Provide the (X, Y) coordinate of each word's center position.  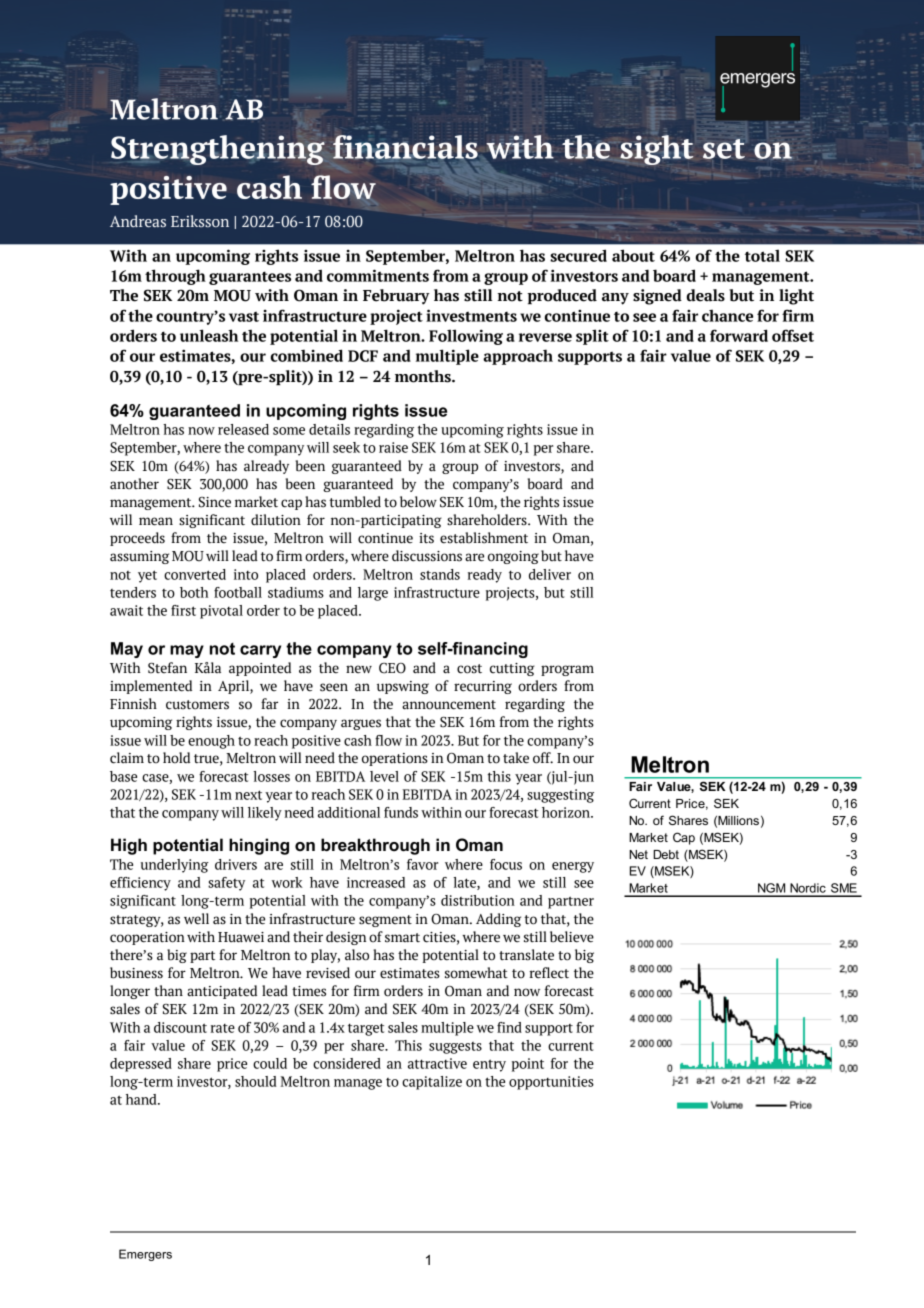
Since (215, 502)
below (418, 502)
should (255, 1081)
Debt (666, 854)
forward (739, 335)
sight (656, 149)
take (516, 758)
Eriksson (200, 221)
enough (211, 742)
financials (405, 147)
